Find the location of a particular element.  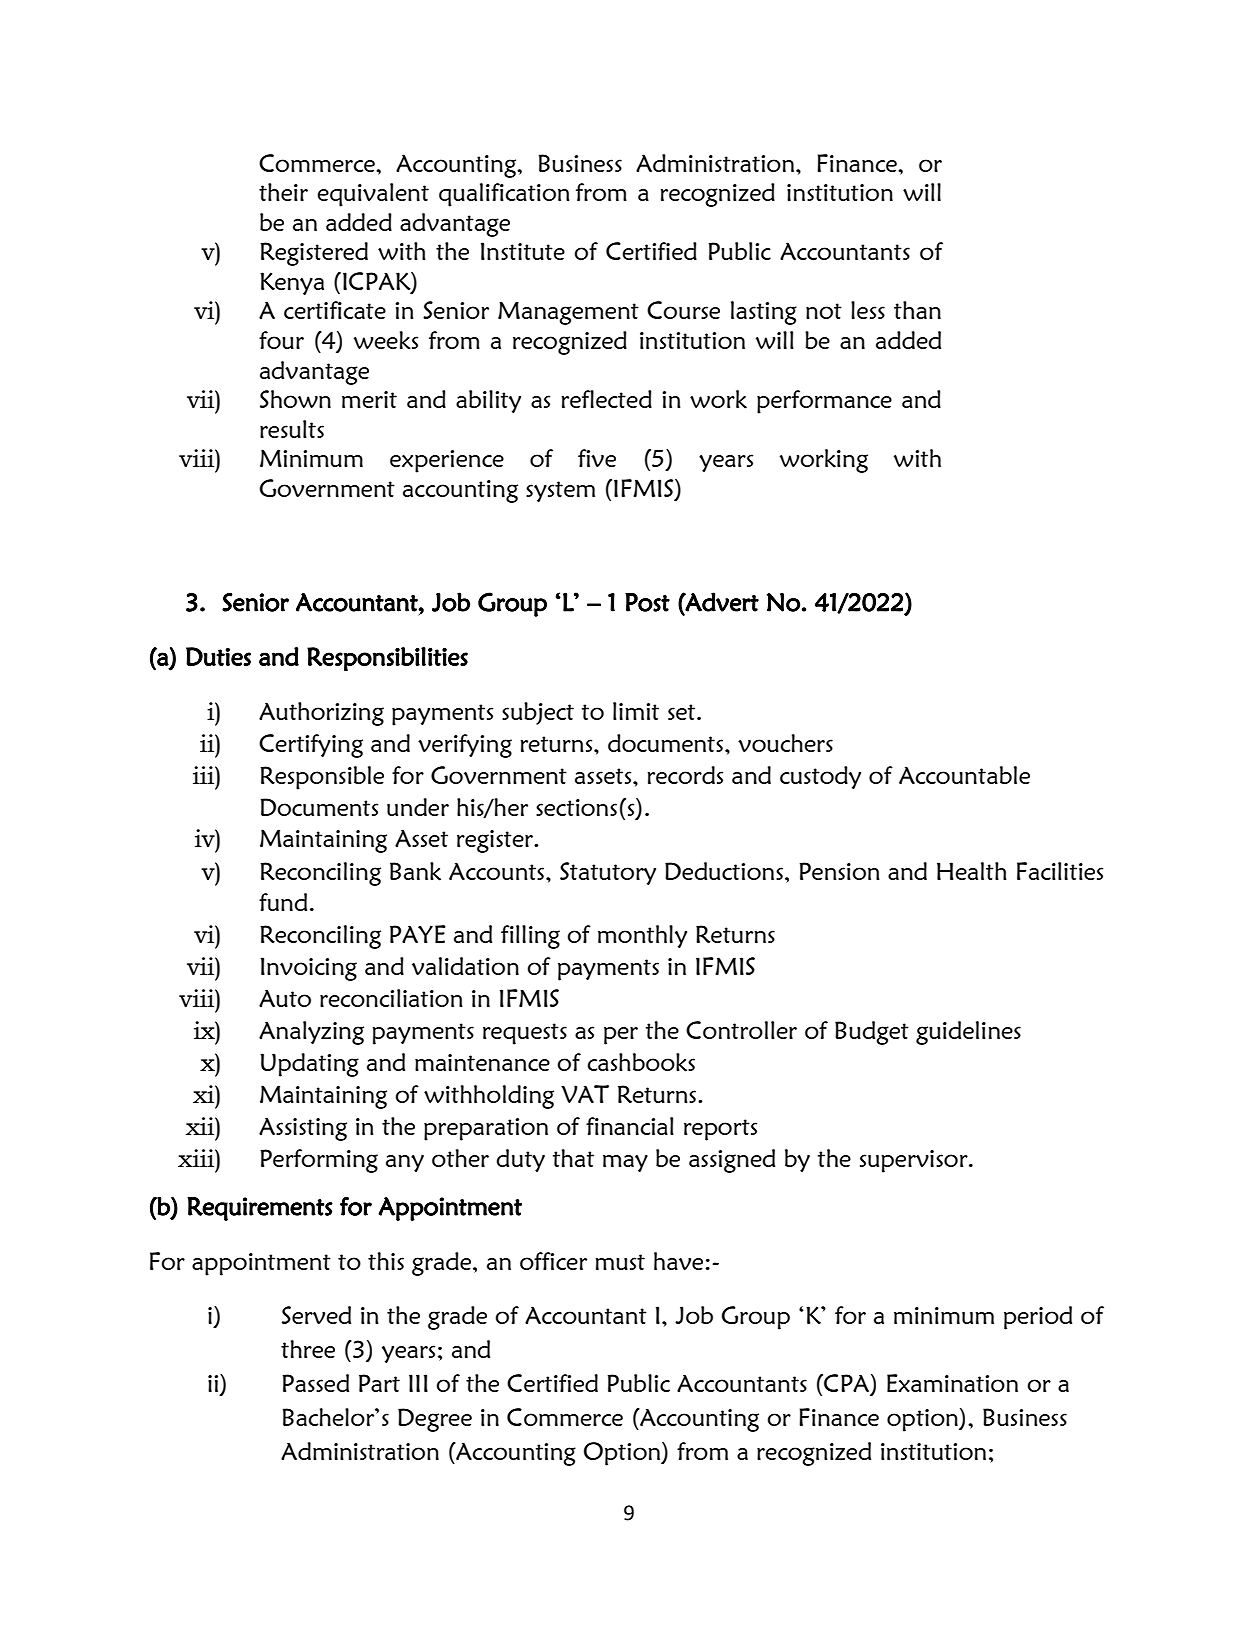

their is located at coordinates (283, 192).
